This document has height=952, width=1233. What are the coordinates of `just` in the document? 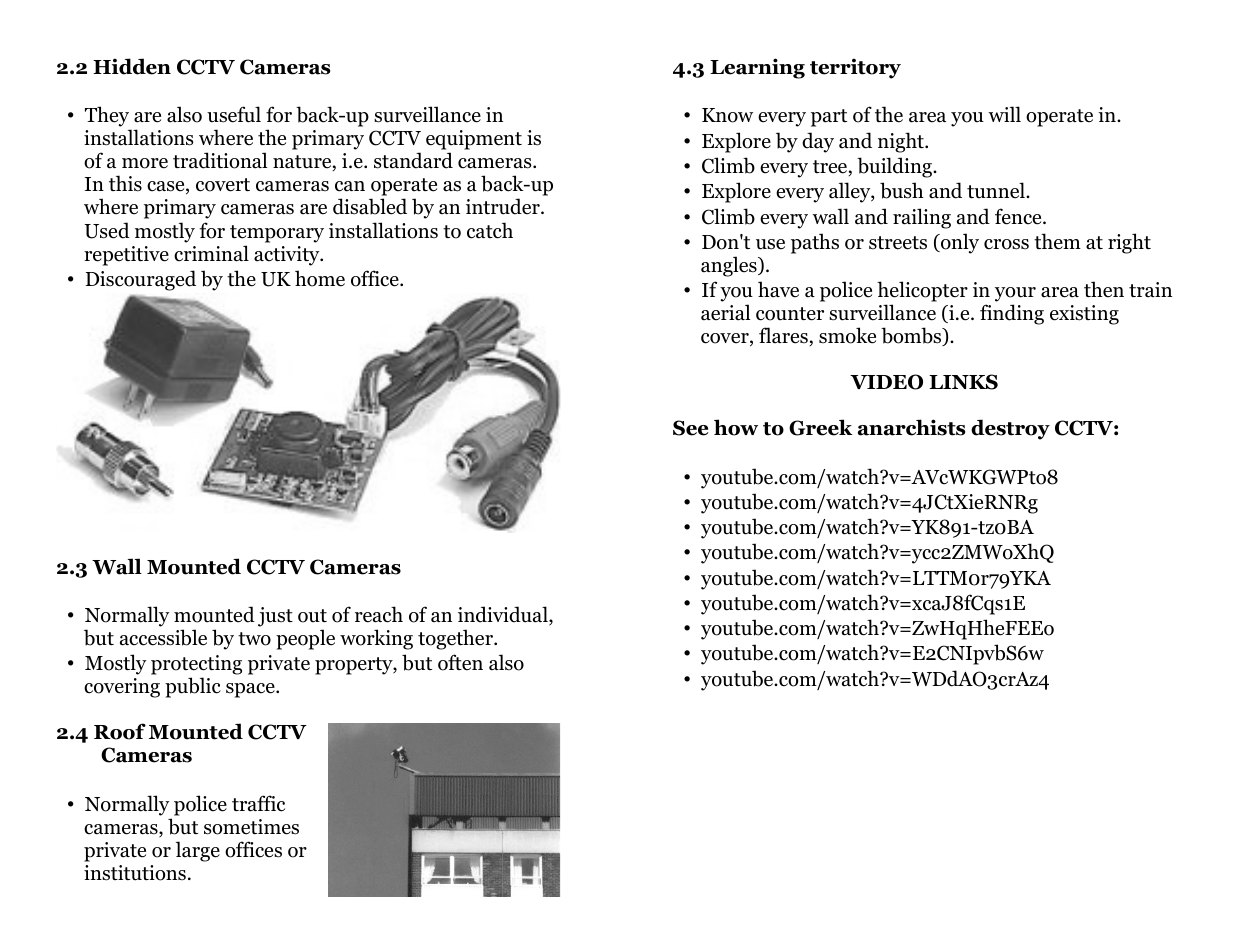 It's located at (275, 617).
